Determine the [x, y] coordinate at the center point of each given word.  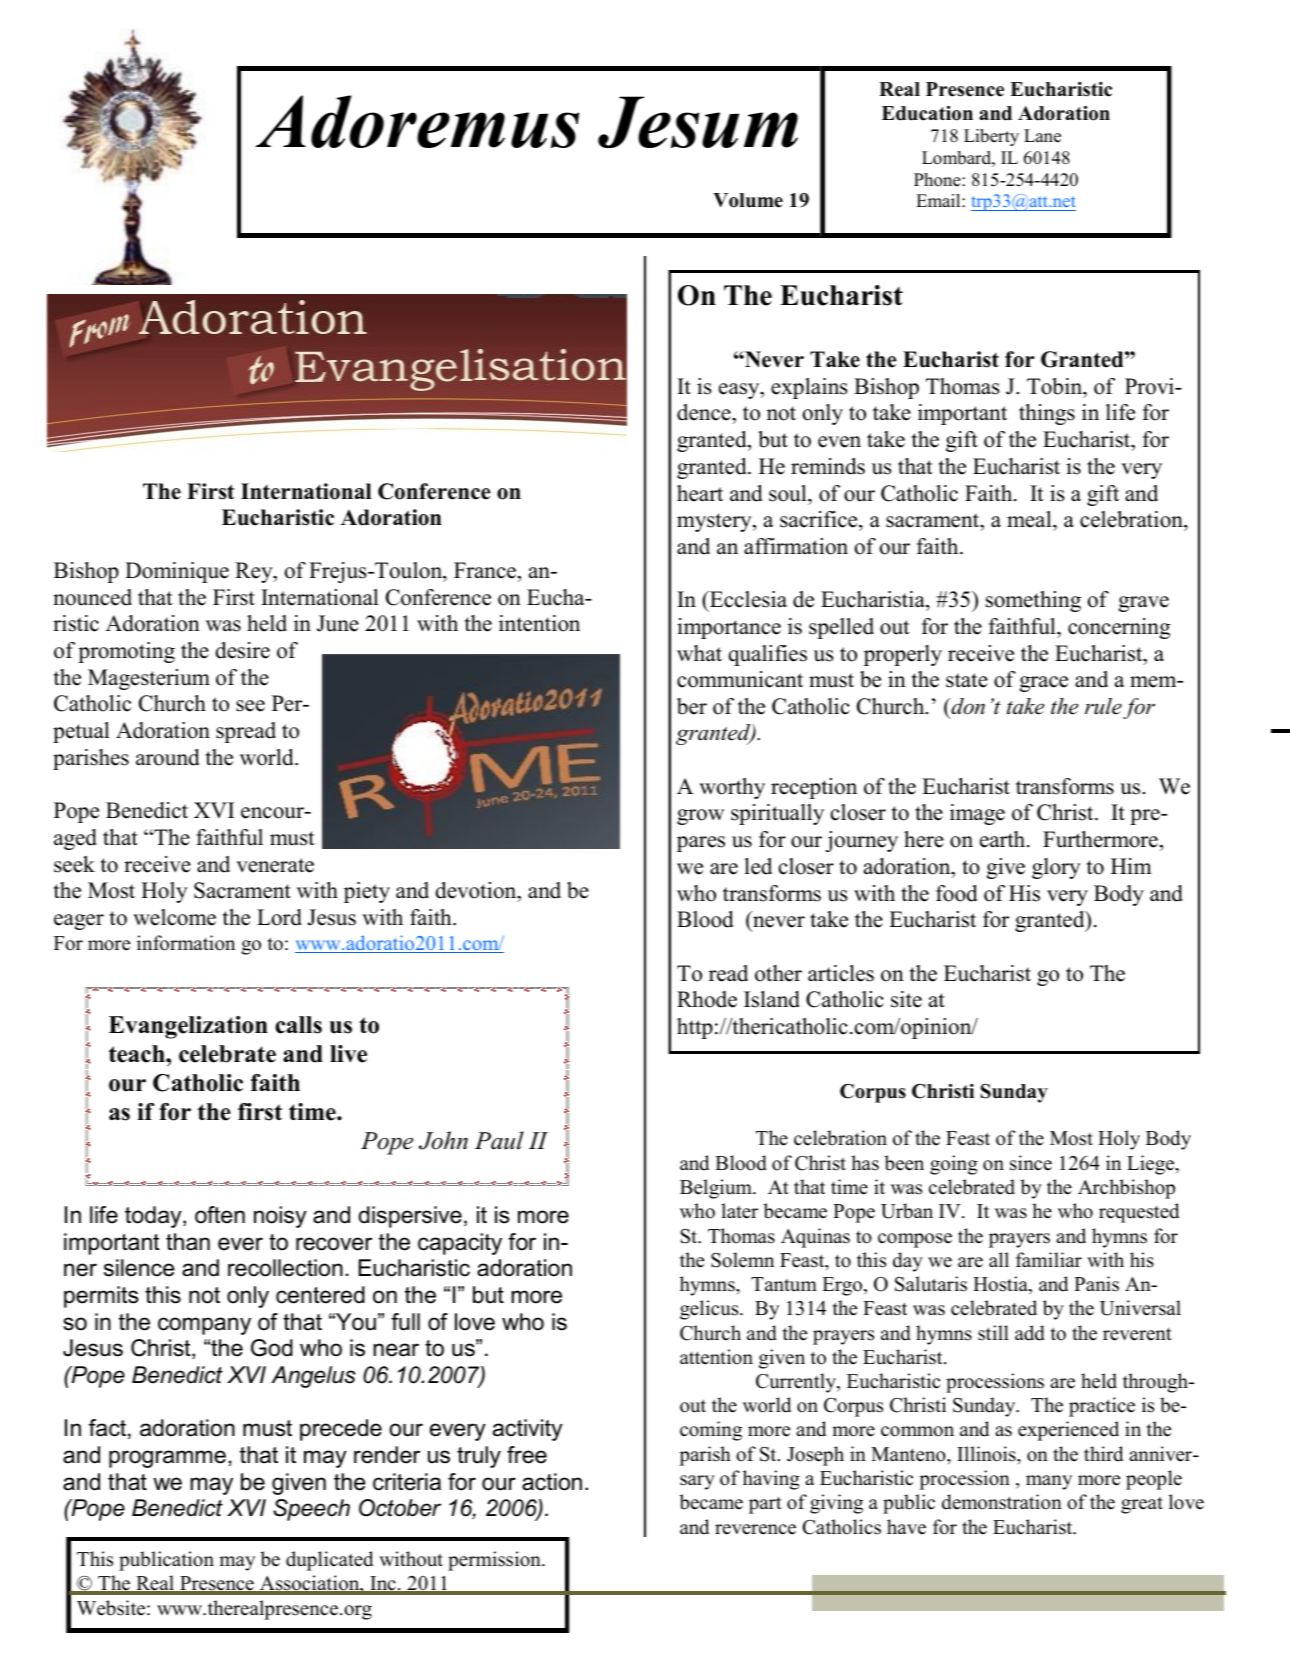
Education [927, 113]
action [552, 1482]
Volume [748, 200]
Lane [1042, 136]
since [1031, 1163]
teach [138, 1054]
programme [167, 1459]
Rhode [707, 999]
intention [539, 623]
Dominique [177, 572]
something [1033, 601]
